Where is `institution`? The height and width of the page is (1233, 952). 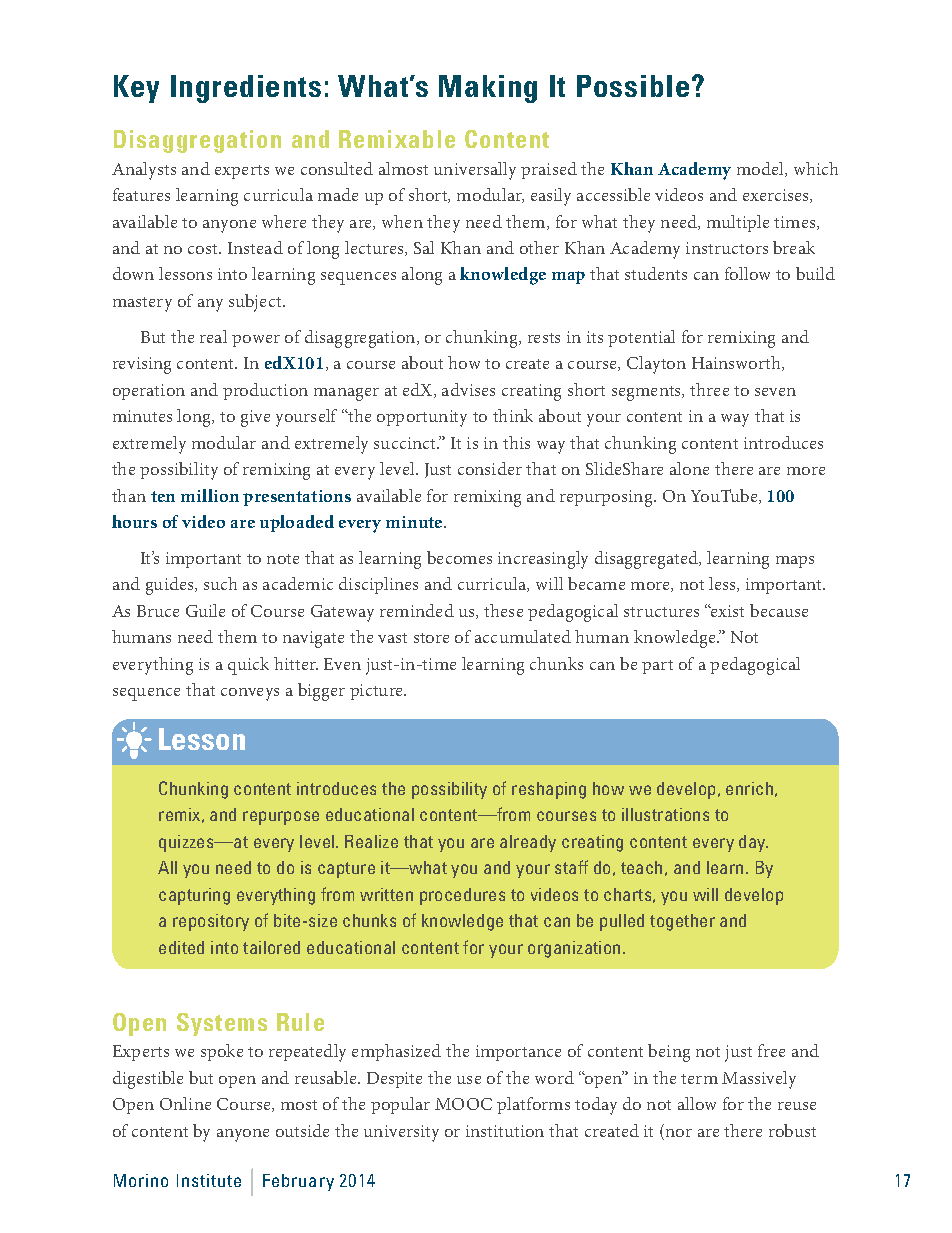 institution is located at coordinates (505, 1131).
